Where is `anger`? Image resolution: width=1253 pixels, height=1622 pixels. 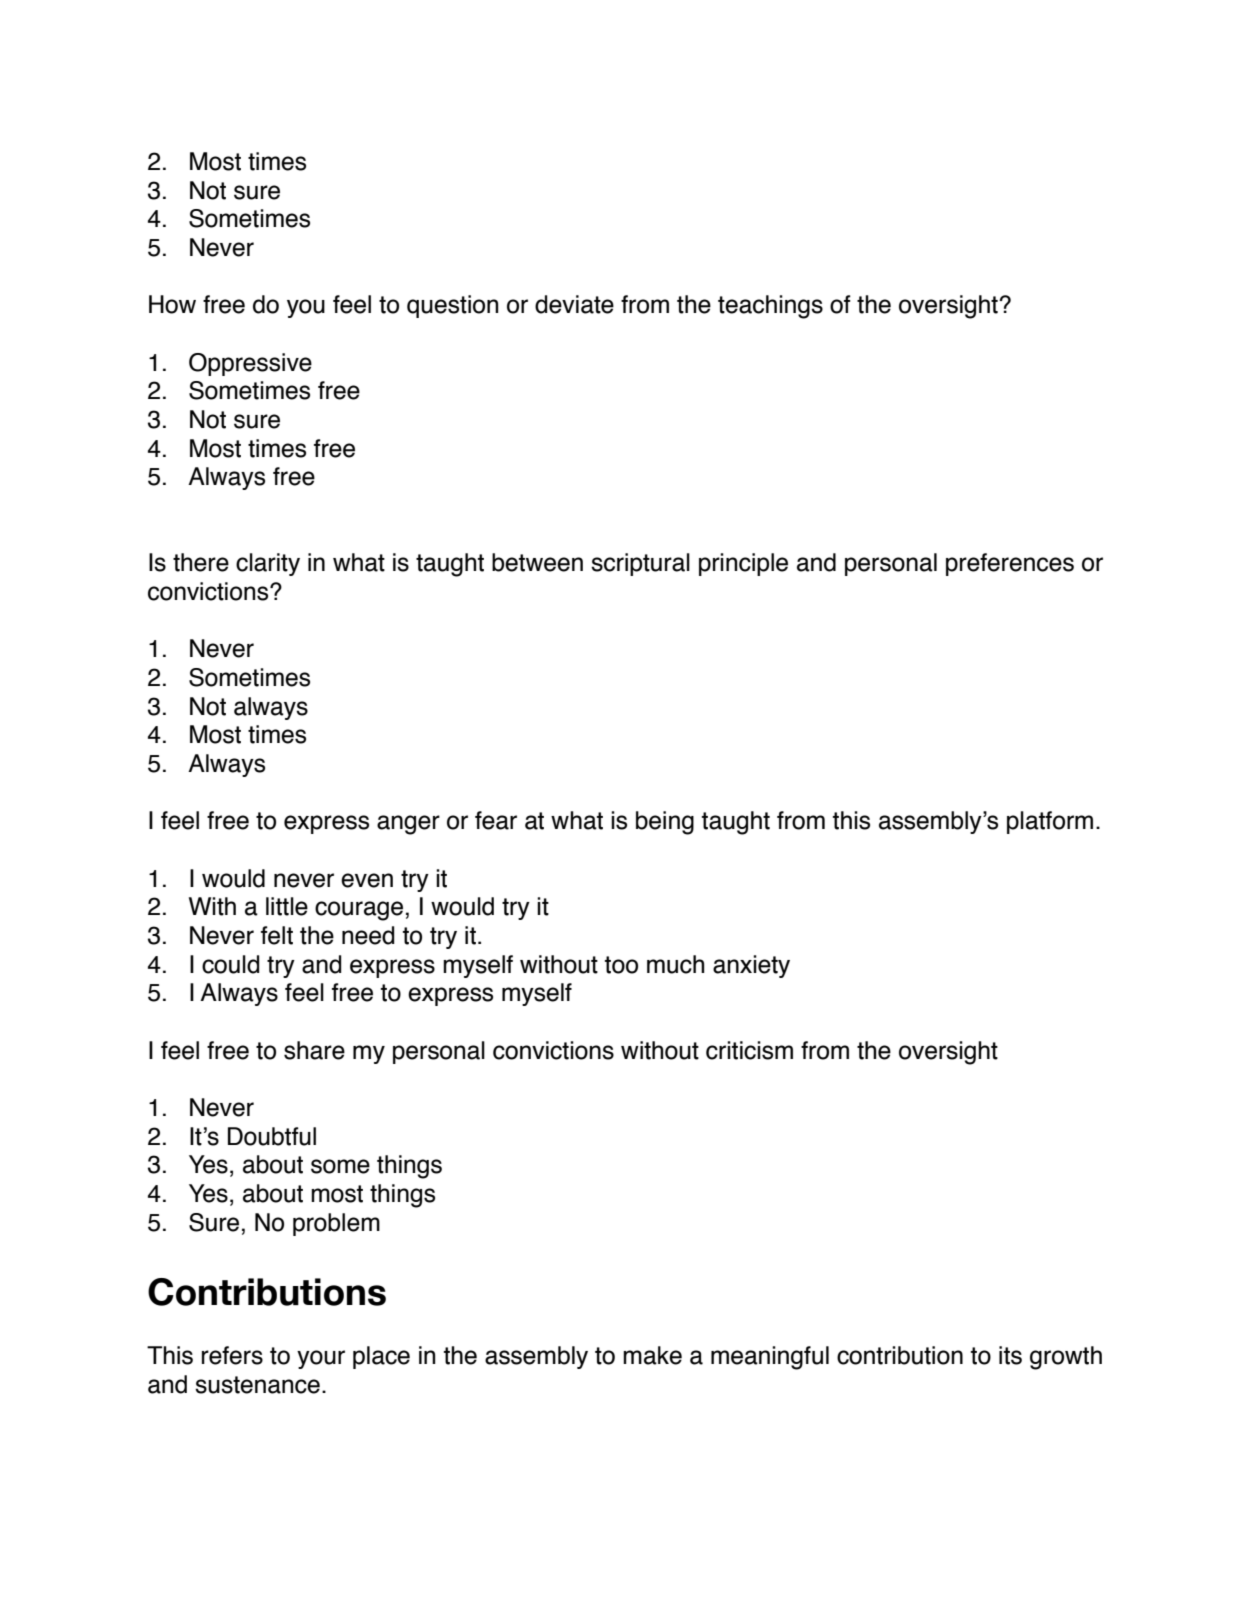
anger is located at coordinates (408, 825).
